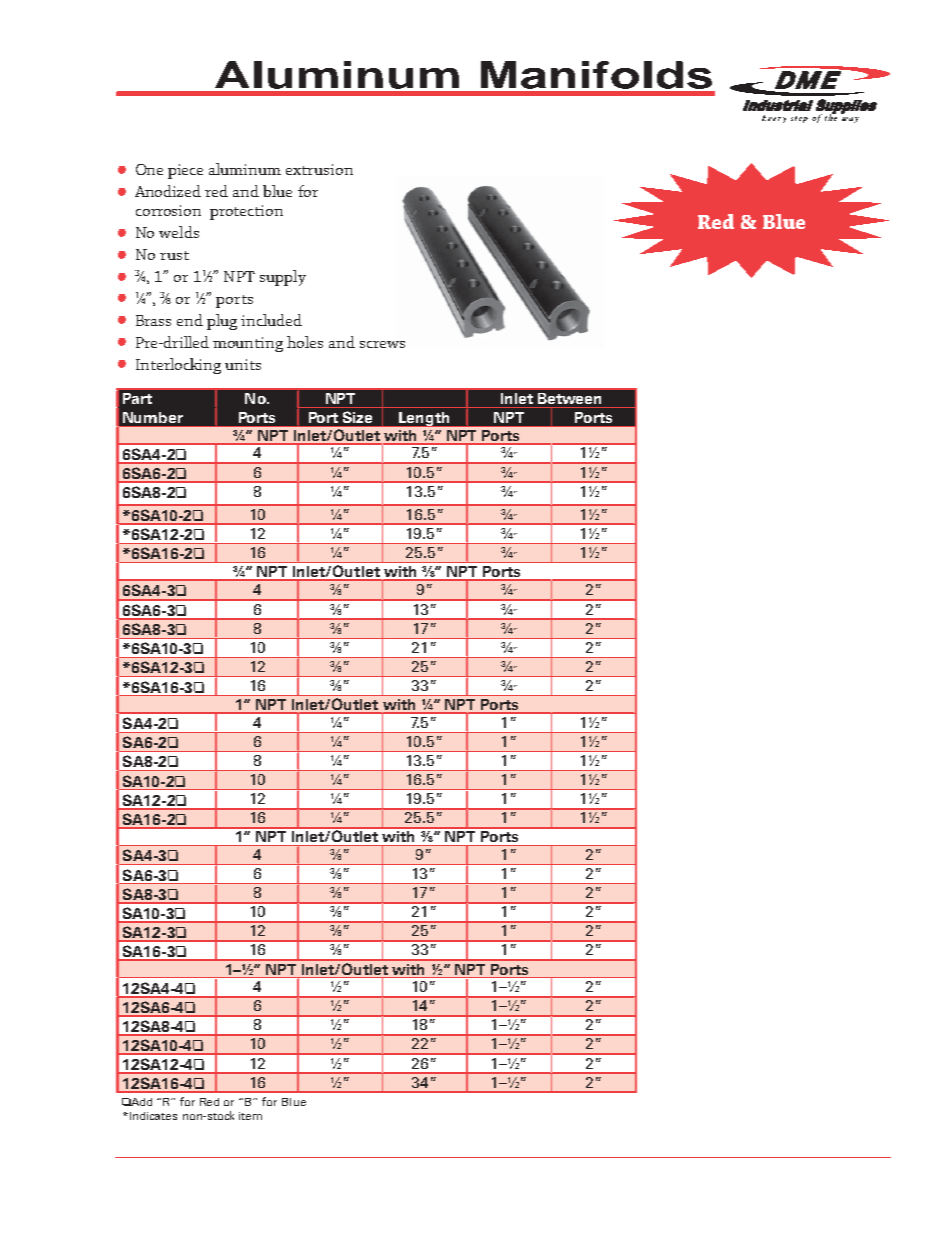 This screenshot has height=1233, width=952. What do you see at coordinates (305, 342) in the screenshot?
I see `holes` at bounding box center [305, 342].
